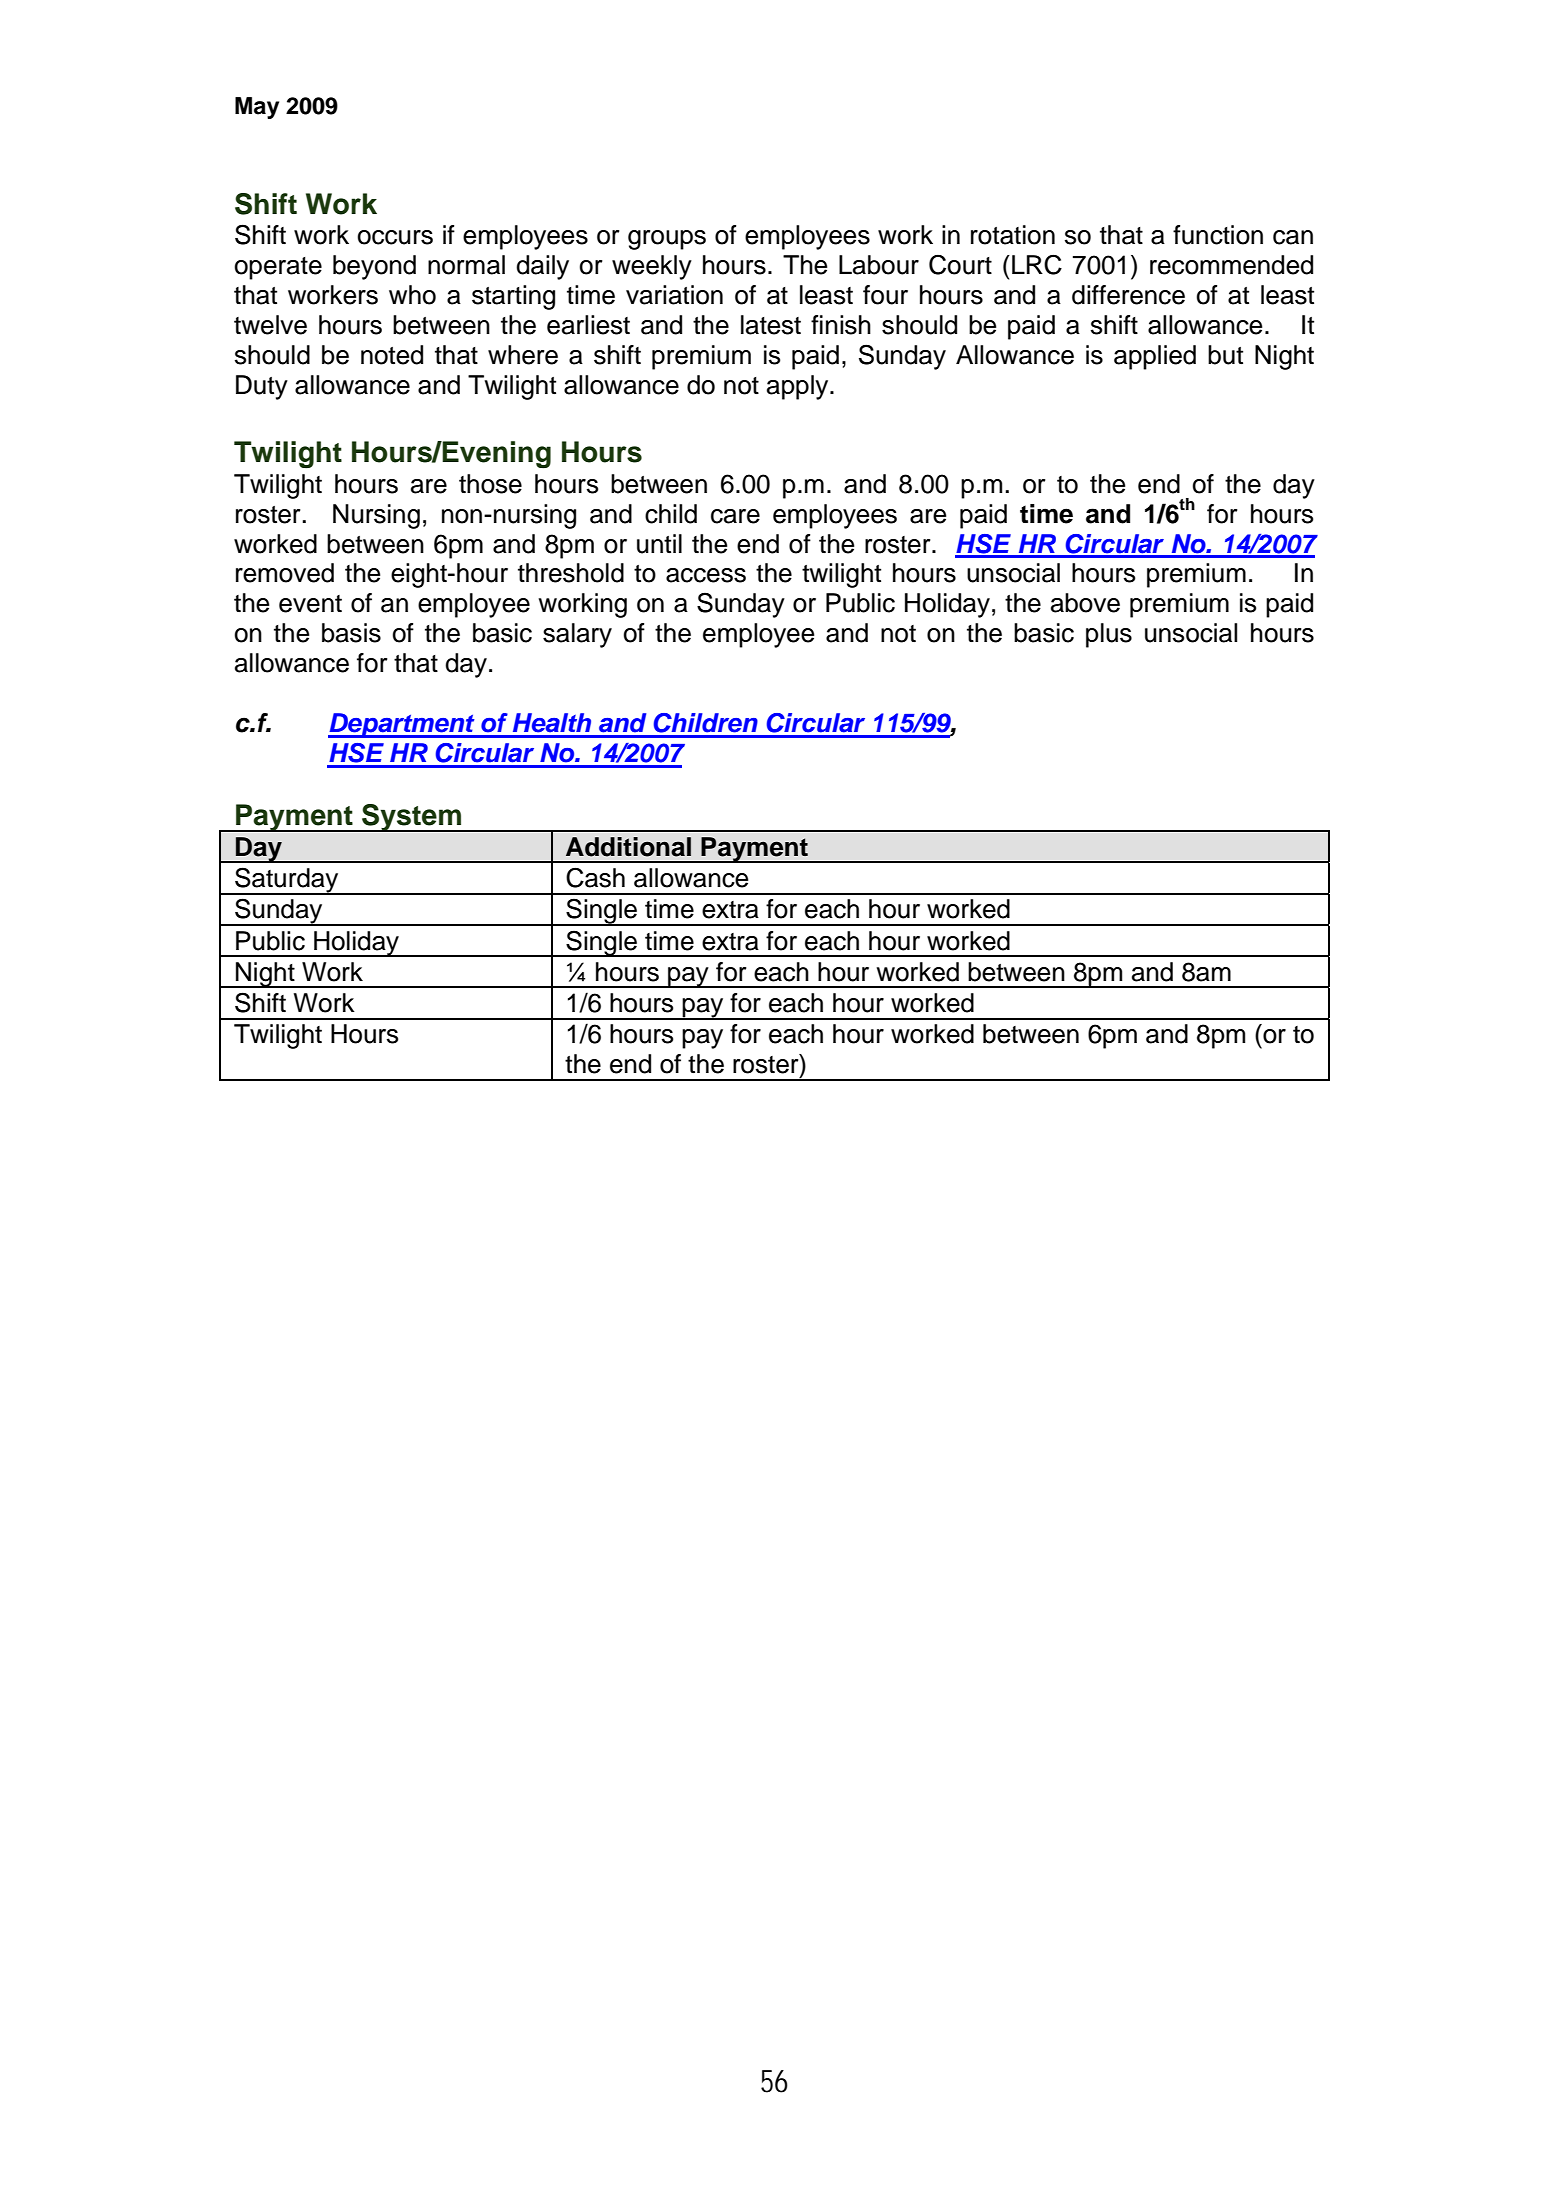  Describe the element at coordinates (1085, 603) in the screenshot. I see `above` at that location.
